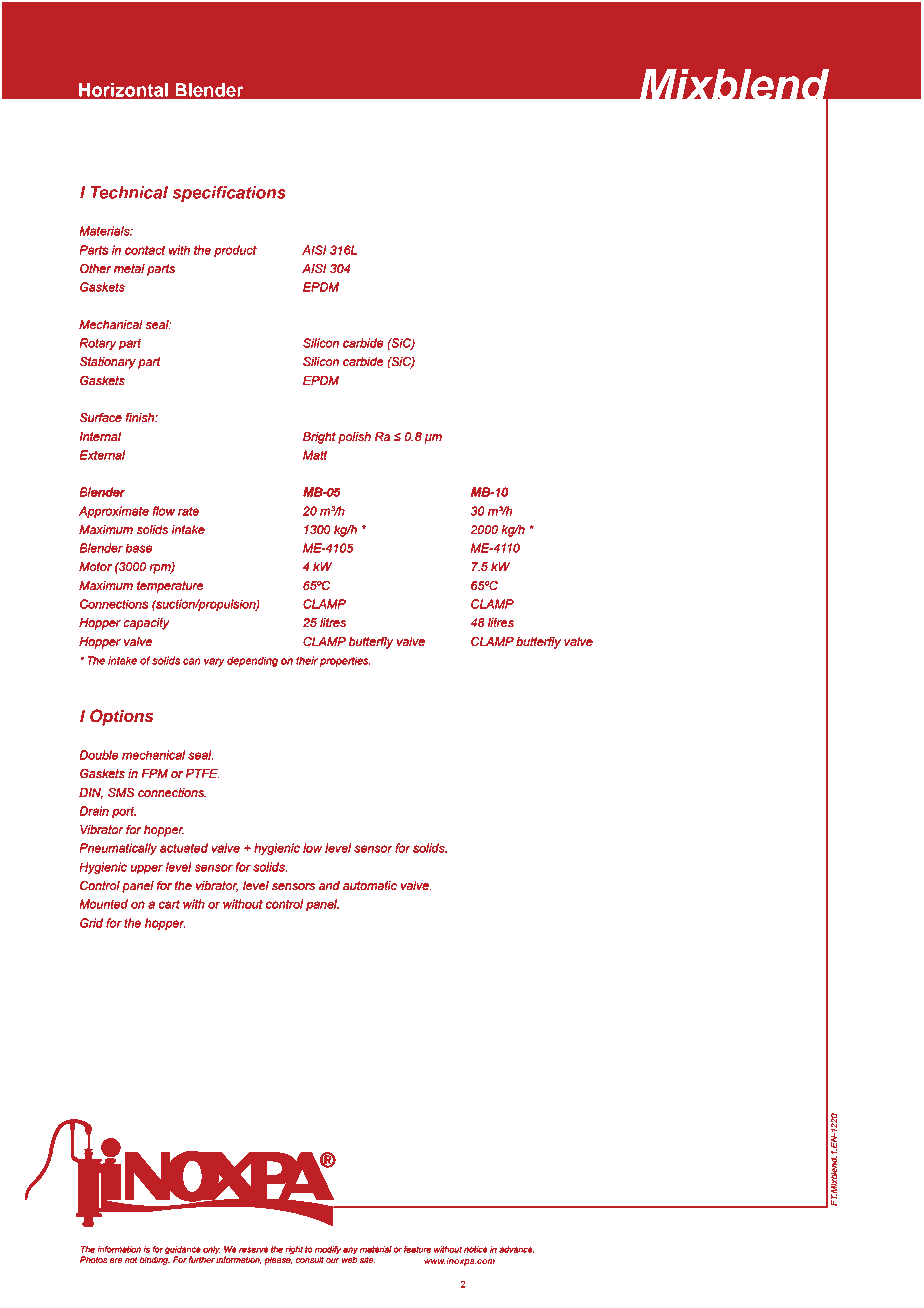 This screenshot has height=1308, width=924. What do you see at coordinates (235, 251) in the screenshot?
I see `product` at bounding box center [235, 251].
